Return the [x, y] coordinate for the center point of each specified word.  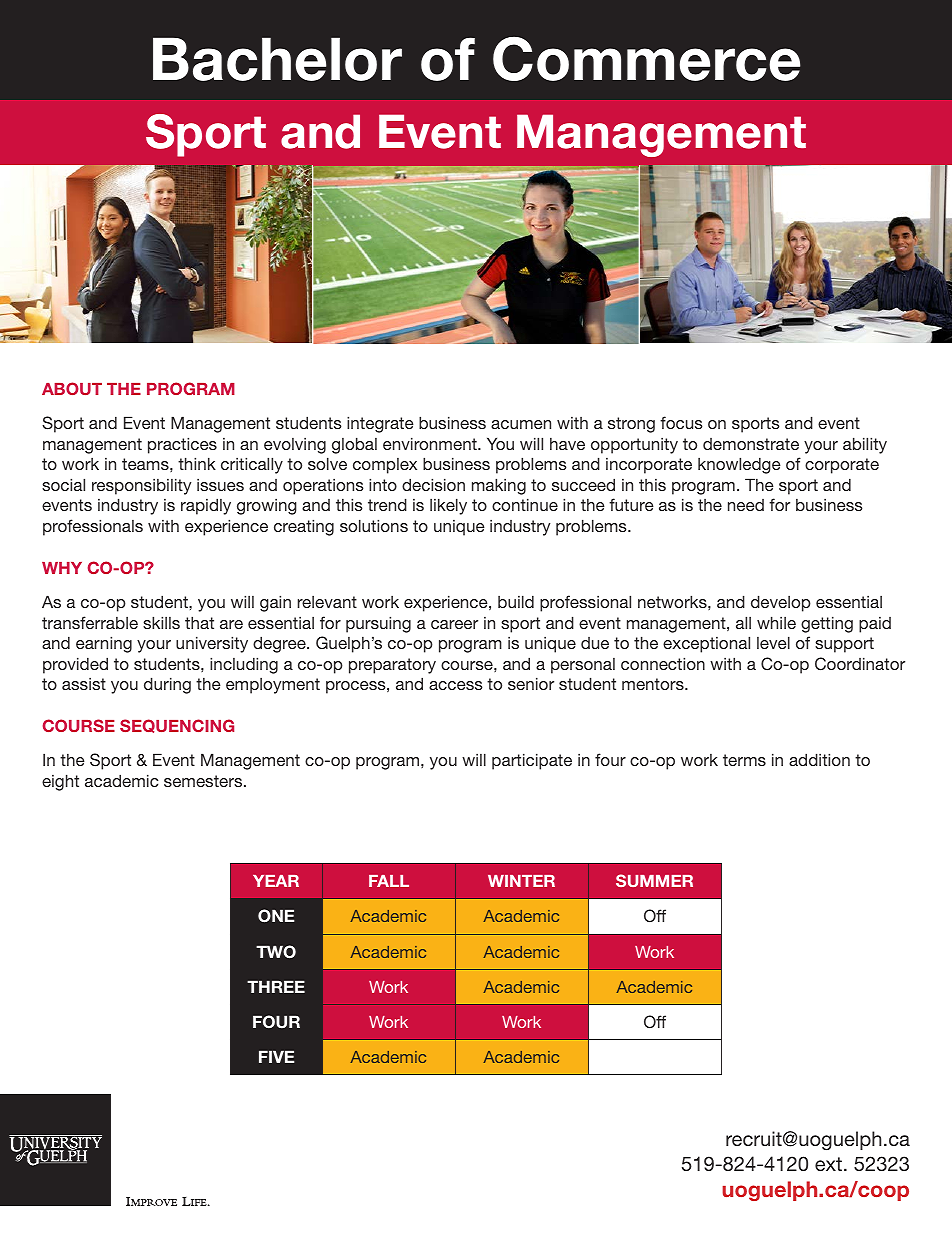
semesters [204, 781]
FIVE [276, 1056]
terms [744, 760]
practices [182, 445]
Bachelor [277, 59]
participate [532, 761]
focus [681, 422]
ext [828, 1164]
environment [431, 443]
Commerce [646, 59]
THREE [276, 986]
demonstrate [751, 444]
